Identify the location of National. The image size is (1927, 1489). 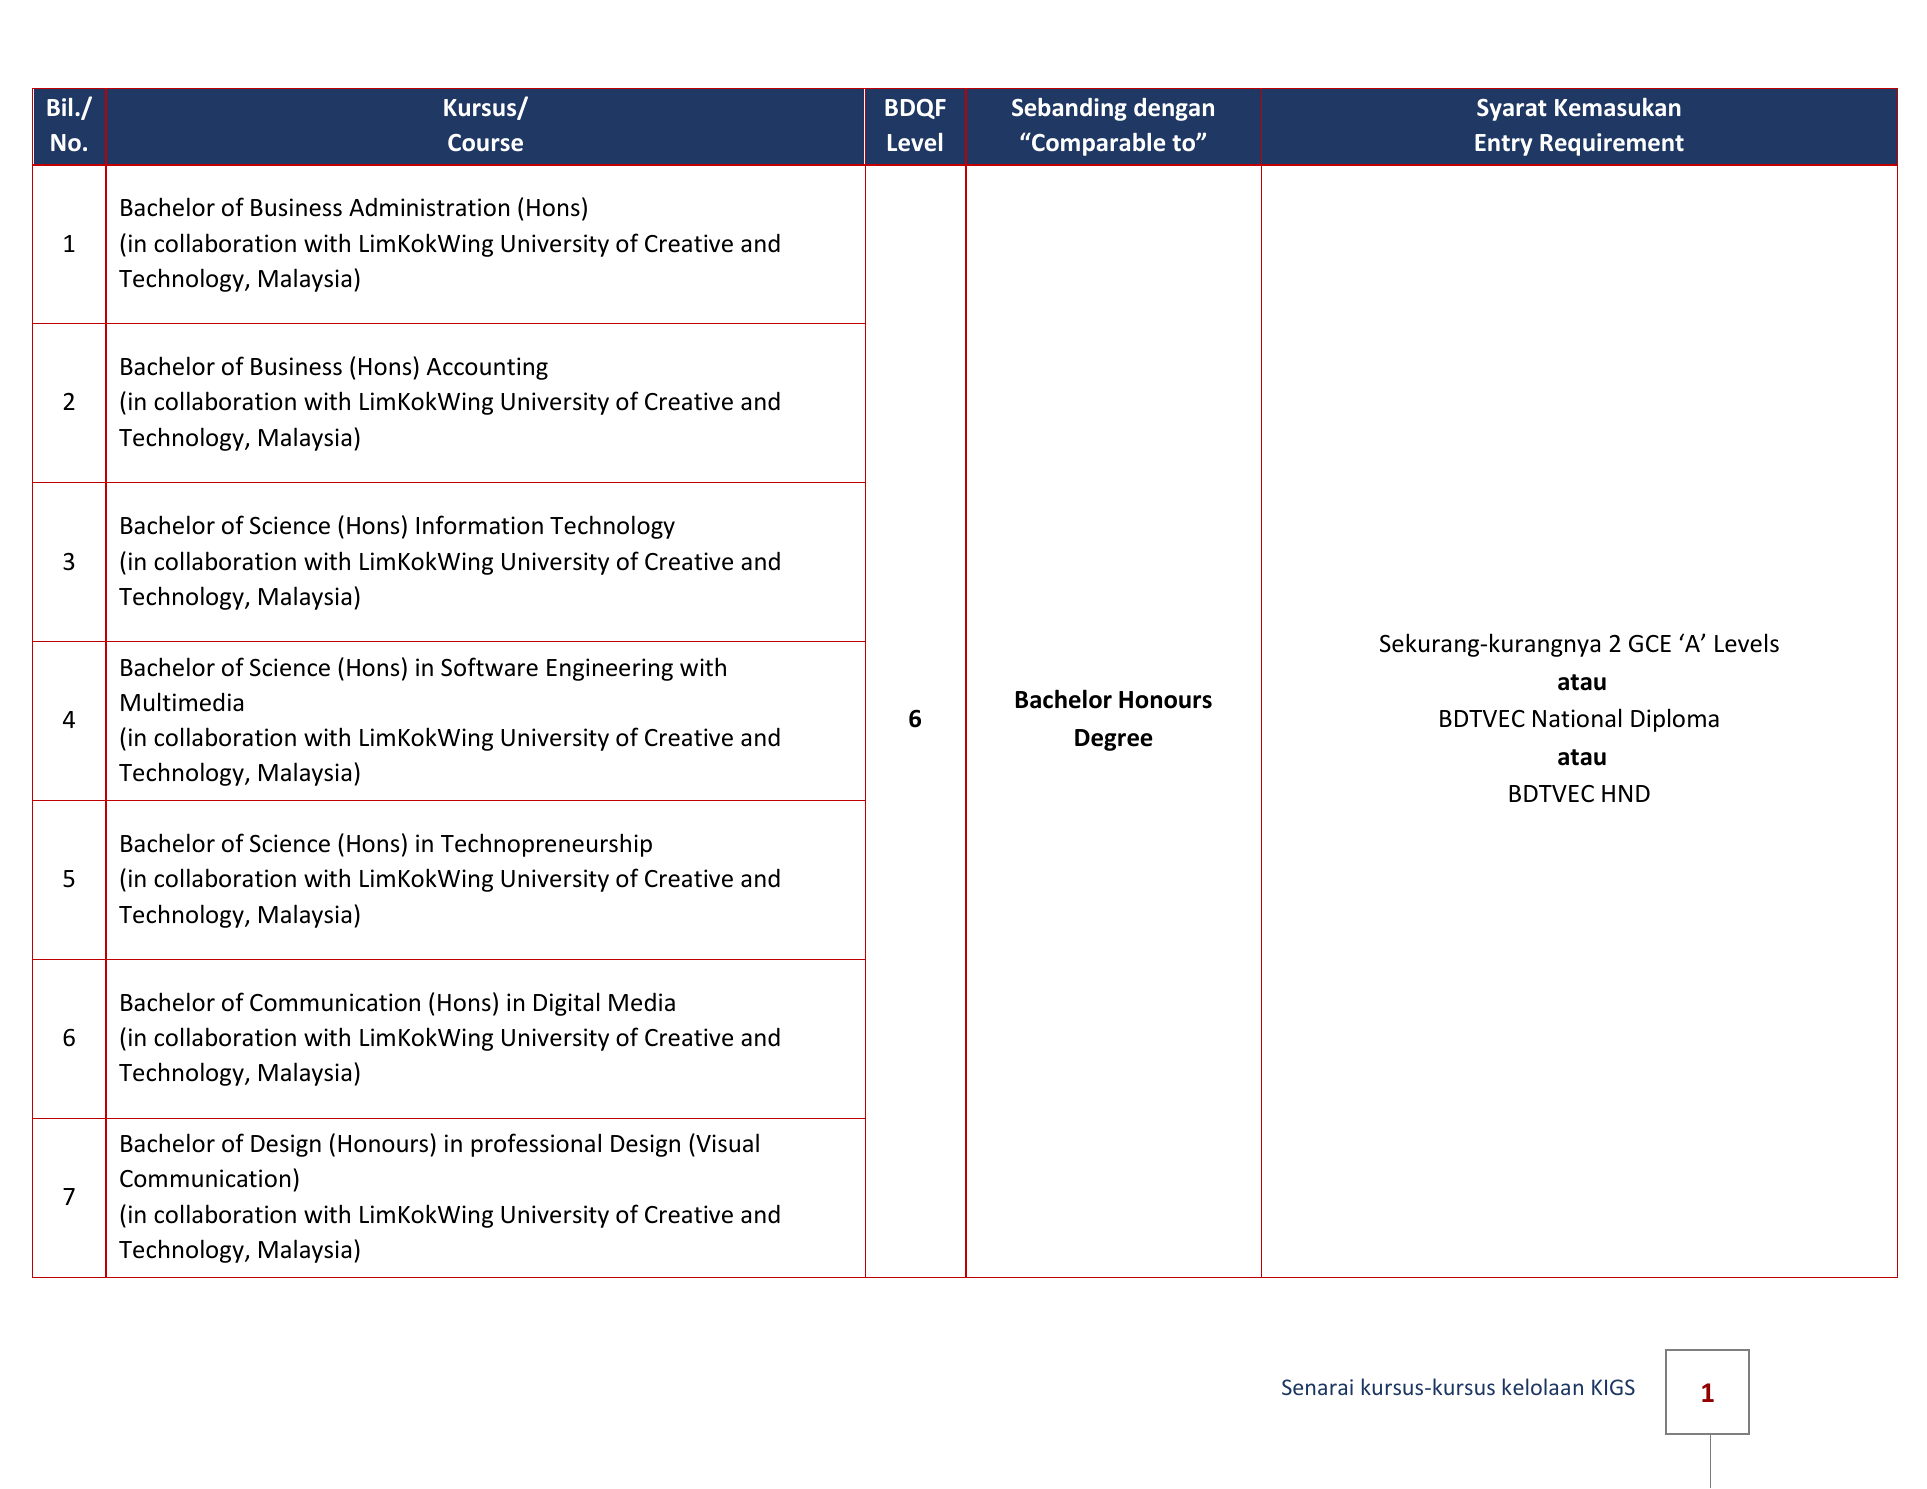
(1577, 718).
